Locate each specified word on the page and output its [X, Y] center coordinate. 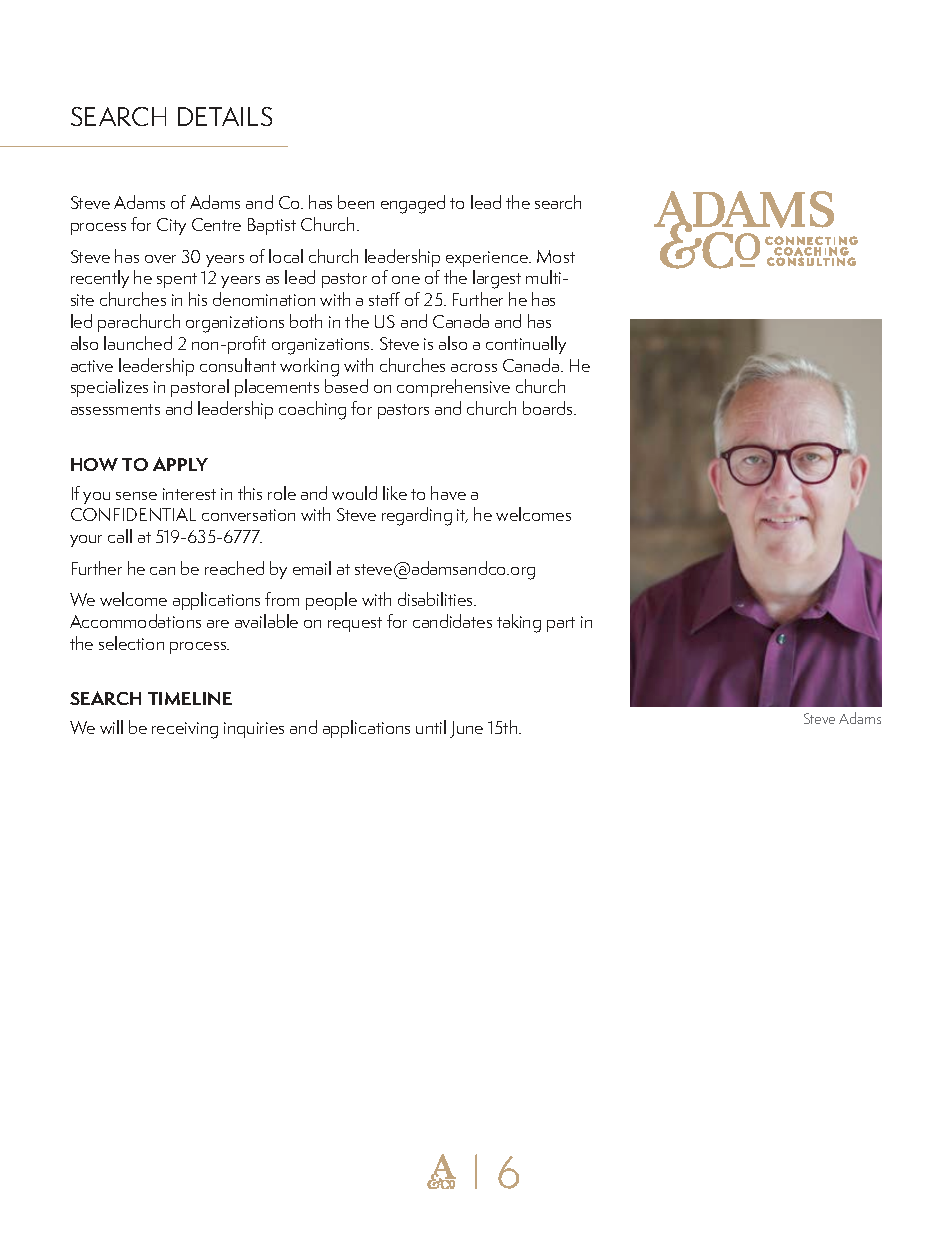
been [356, 202]
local [286, 256]
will [111, 727]
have [448, 493]
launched [138, 343]
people [331, 601]
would [354, 493]
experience [488, 259]
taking [519, 623]
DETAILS [225, 116]
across [474, 368]
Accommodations [135, 621]
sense [136, 496]
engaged [413, 204]
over [160, 259]
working [309, 367]
